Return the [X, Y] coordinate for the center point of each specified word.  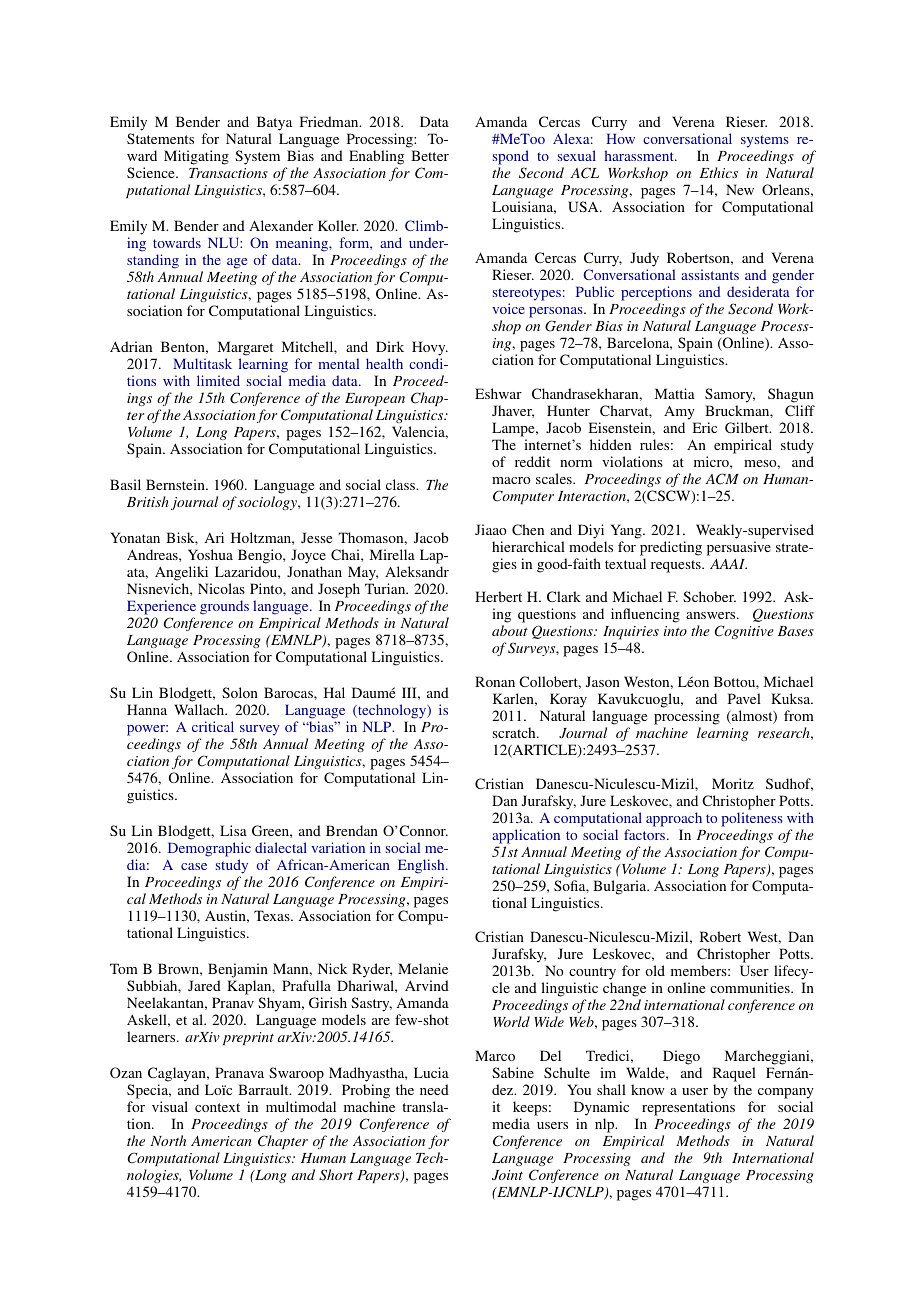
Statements [160, 138]
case [194, 866]
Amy [679, 412]
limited [218, 380]
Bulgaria [621, 887]
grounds [224, 607]
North [168, 1140]
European [375, 399]
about [510, 630]
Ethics [719, 172]
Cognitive [744, 632]
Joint [507, 1175]
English [422, 866]
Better [430, 155]
